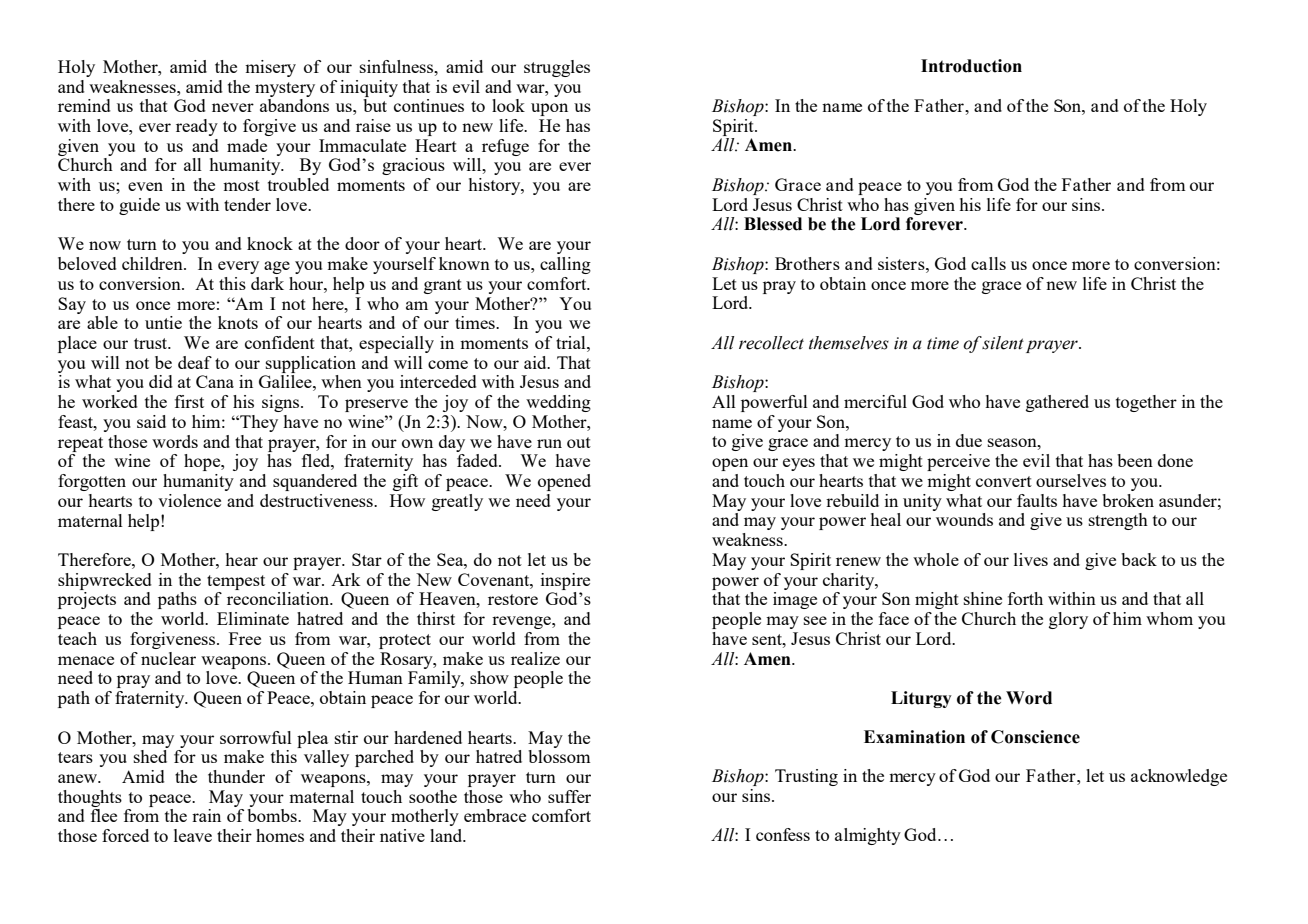 This screenshot has height=924, width=1308. What do you see at coordinates (206, 815) in the screenshot?
I see `rain` at bounding box center [206, 815].
